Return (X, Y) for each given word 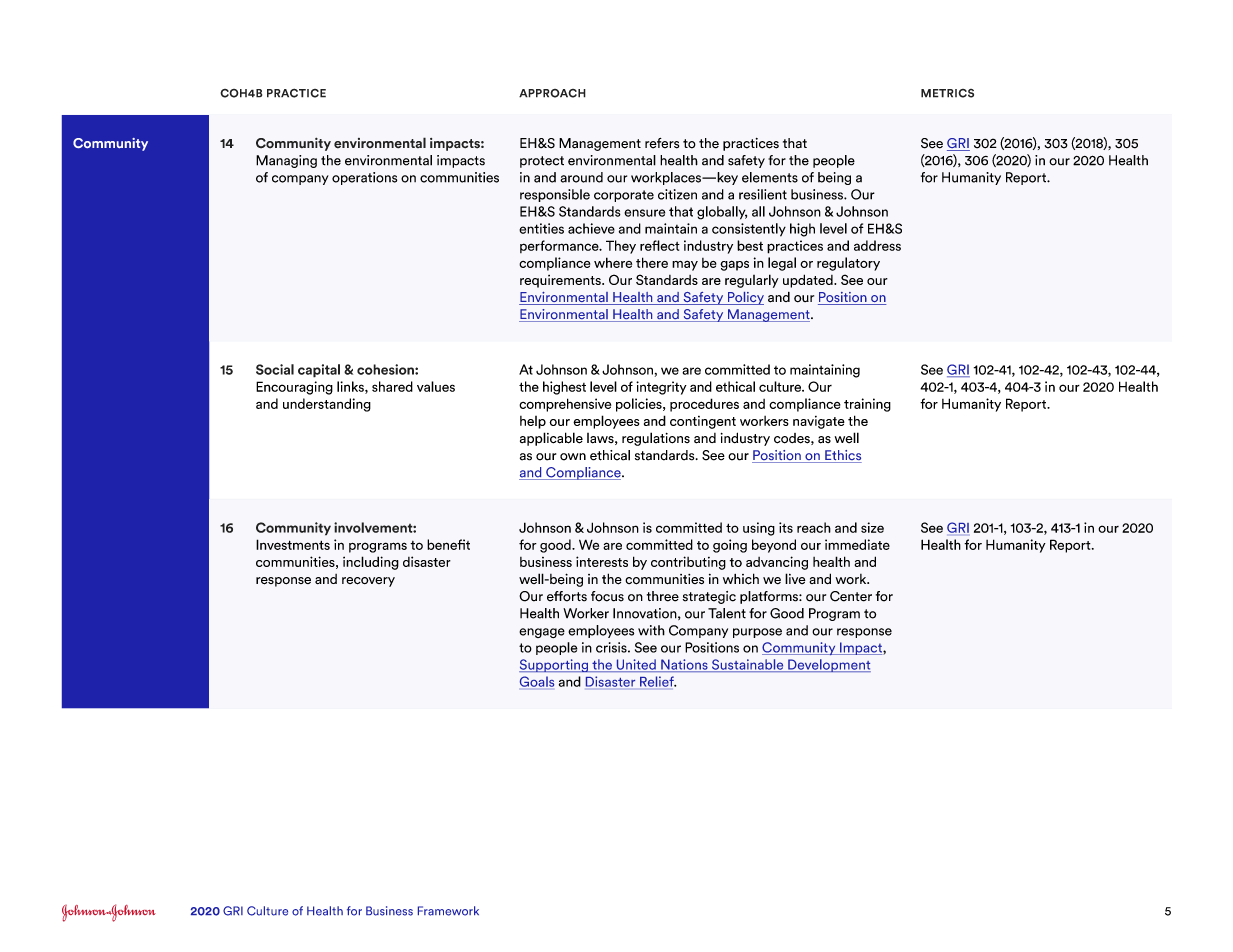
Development (828, 665)
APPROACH (552, 93)
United (636, 665)
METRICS (947, 93)
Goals (537, 681)
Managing (286, 161)
